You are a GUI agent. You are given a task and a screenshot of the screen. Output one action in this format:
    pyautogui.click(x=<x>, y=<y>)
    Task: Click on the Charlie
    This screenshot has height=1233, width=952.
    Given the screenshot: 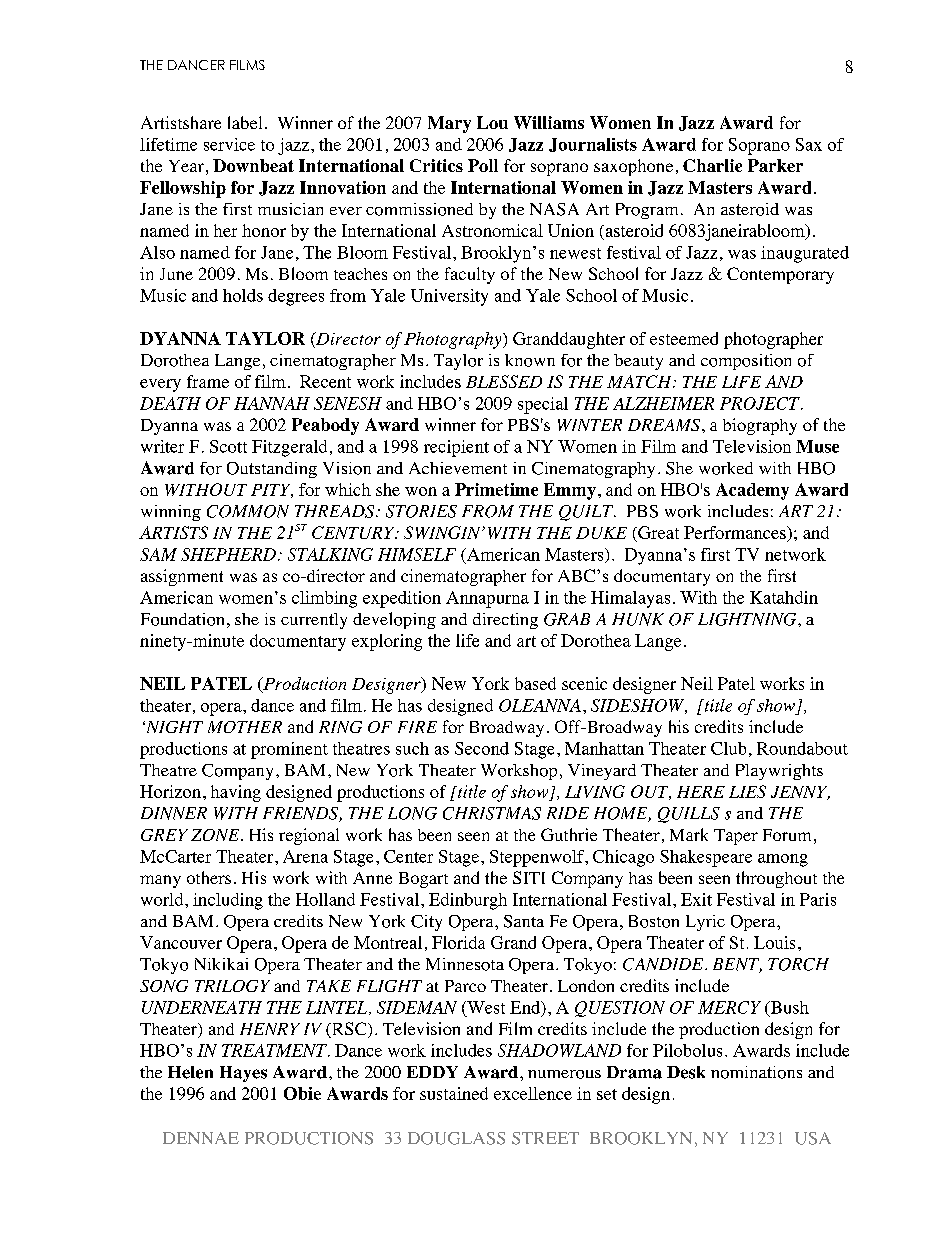 What is the action you would take?
    pyautogui.click(x=712, y=165)
